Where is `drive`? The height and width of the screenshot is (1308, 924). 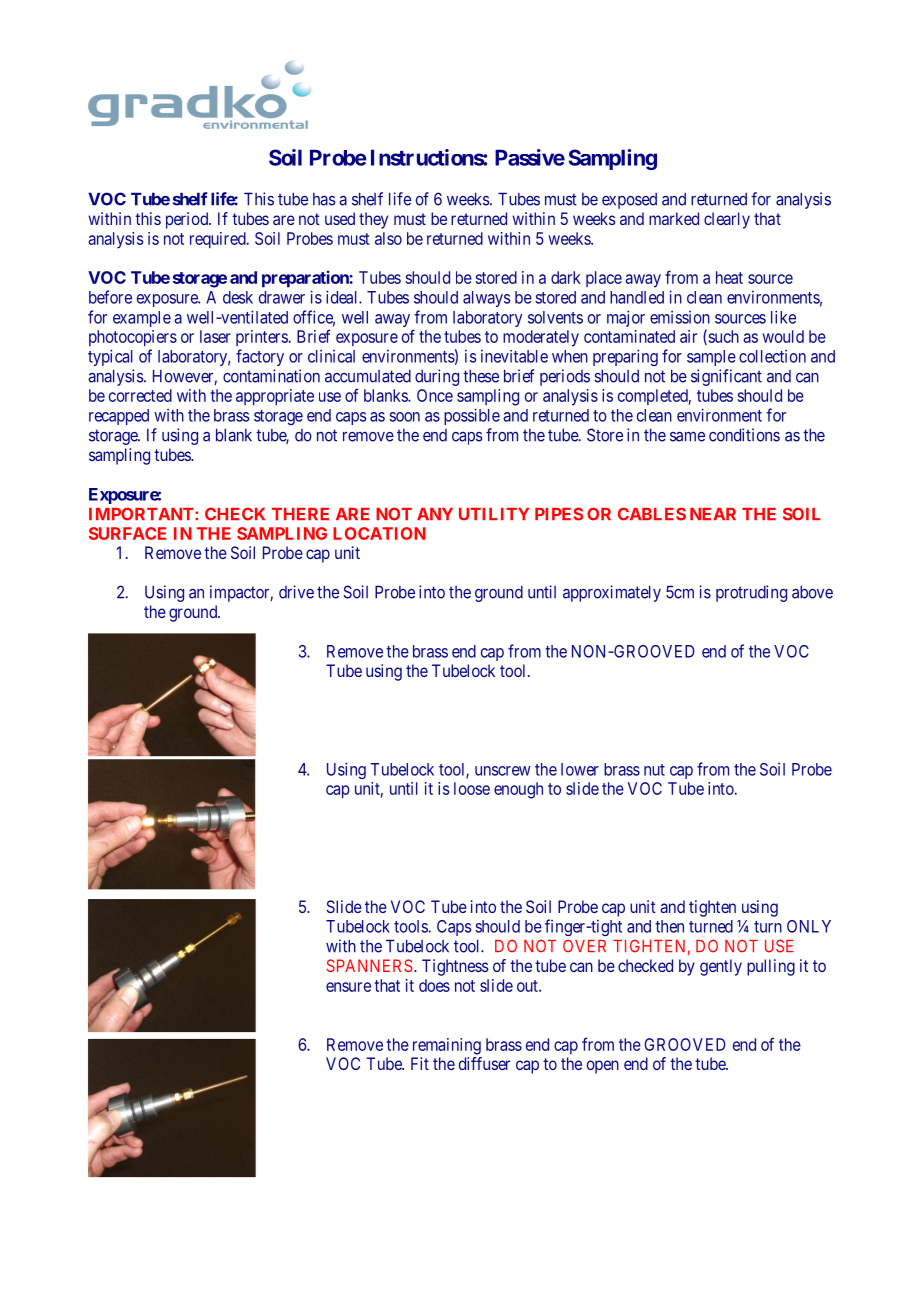 drive is located at coordinates (296, 592).
